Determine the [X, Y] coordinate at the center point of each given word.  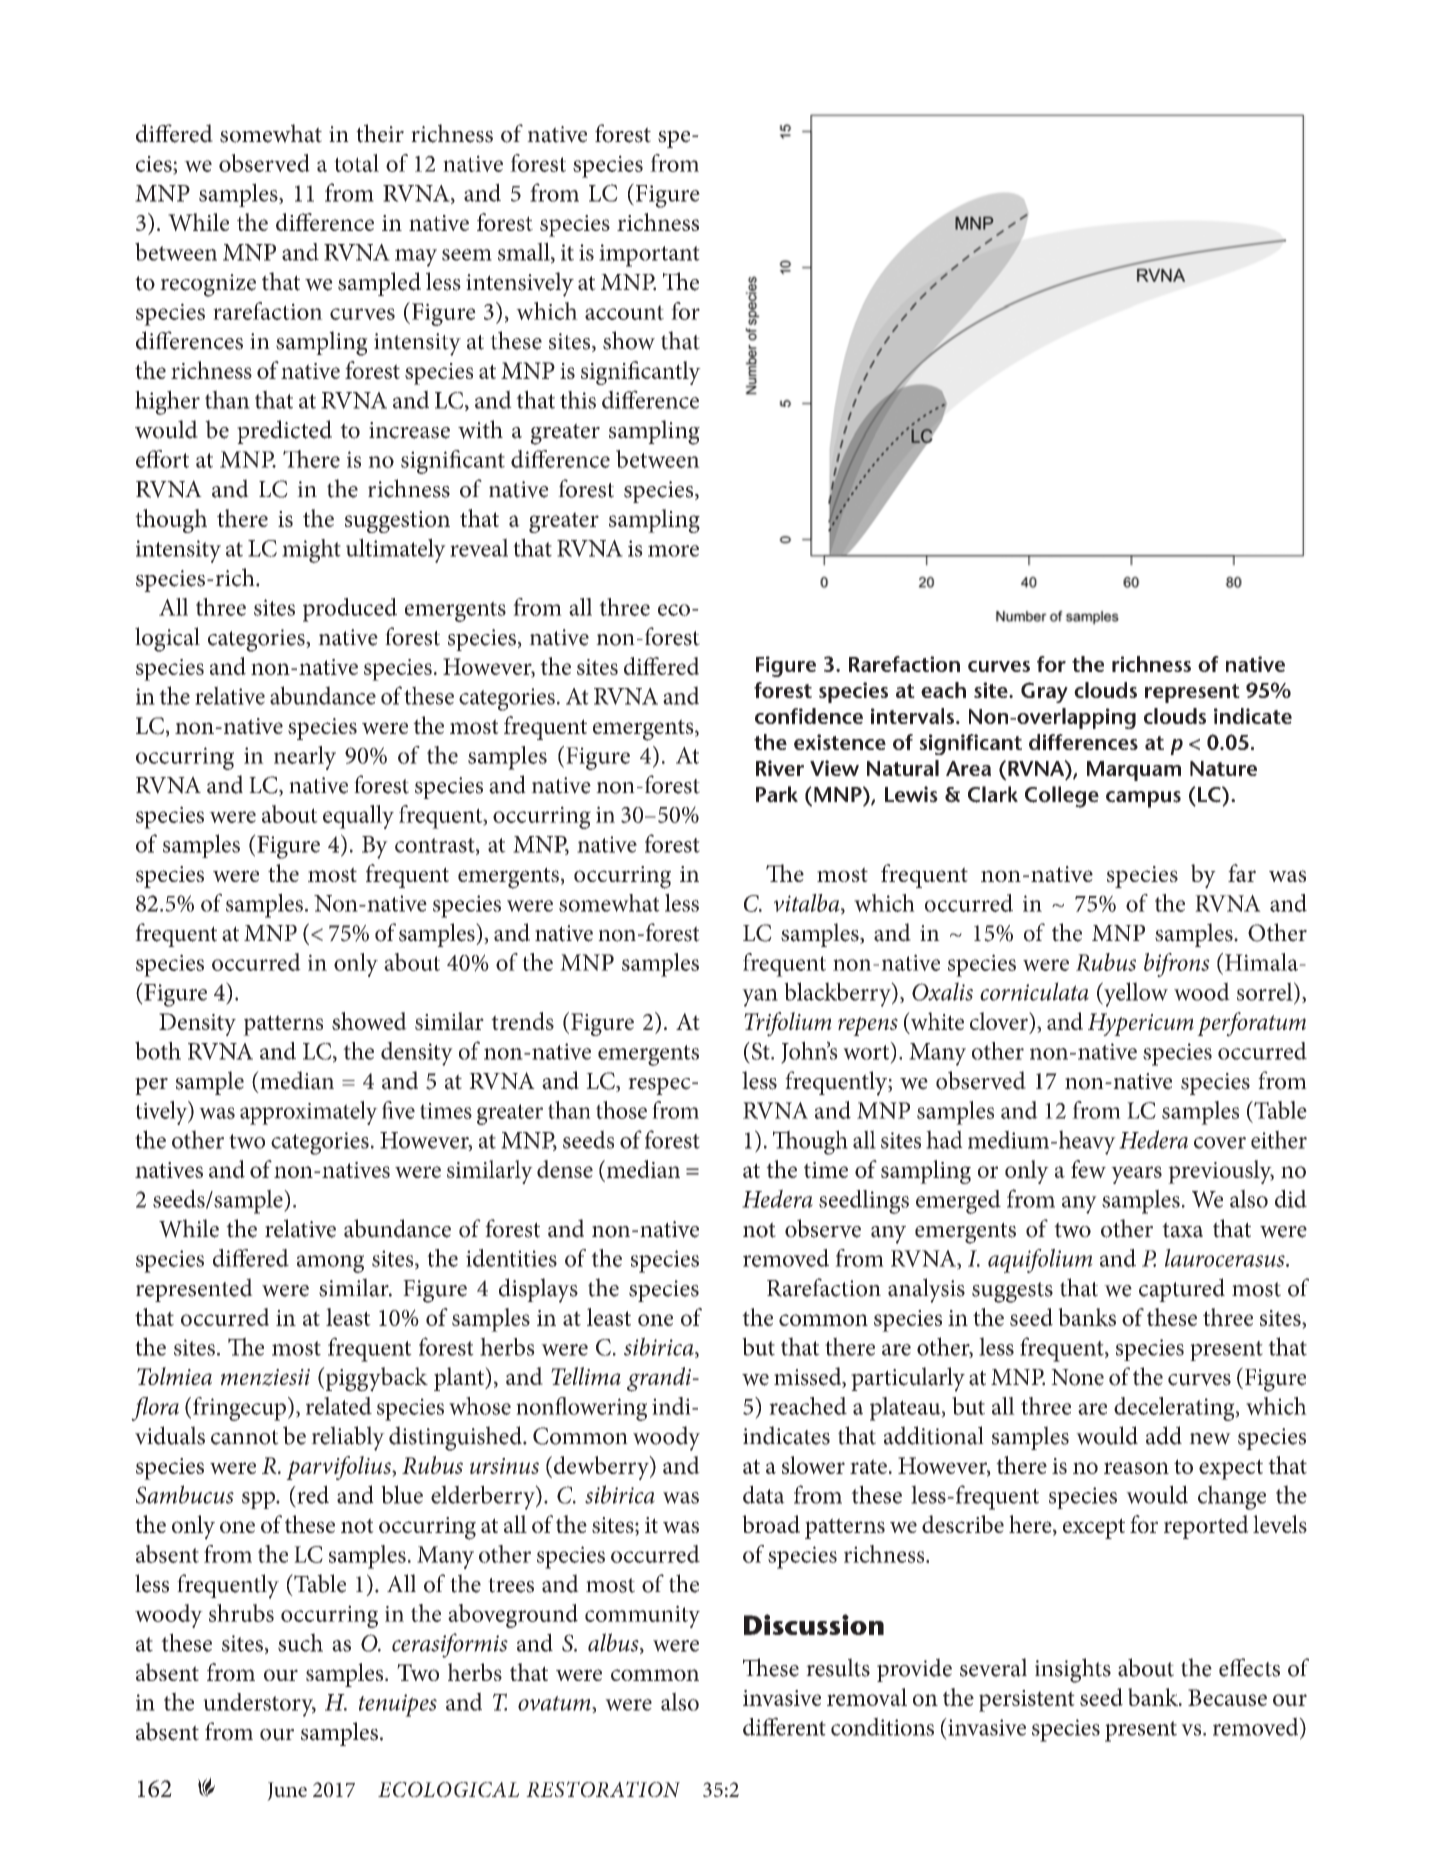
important [649, 255]
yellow [1135, 994]
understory [259, 1705]
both [158, 1050]
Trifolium [788, 1024]
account [624, 312]
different [784, 1726]
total [356, 163]
